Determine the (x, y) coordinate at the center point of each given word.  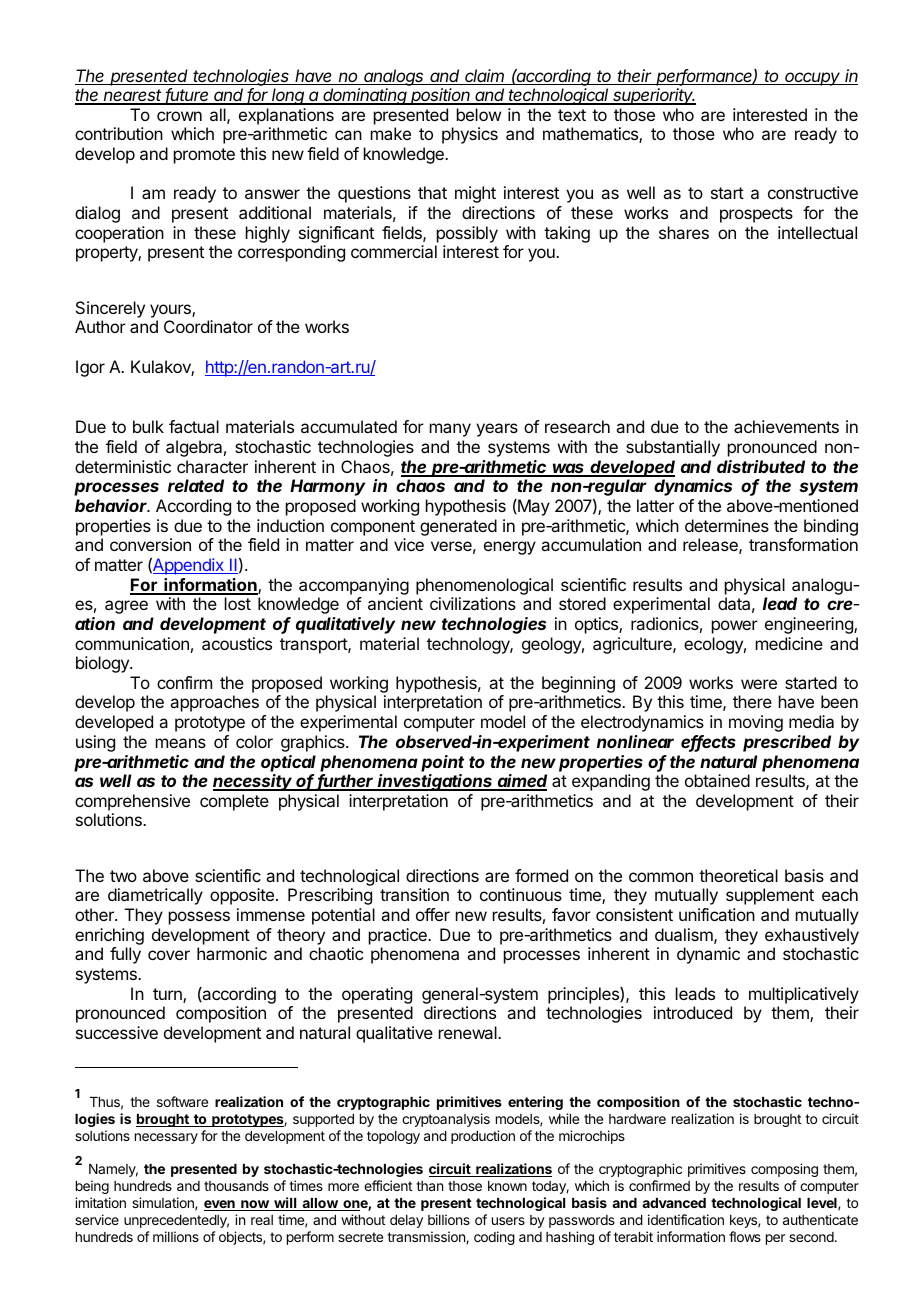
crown (179, 116)
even (220, 1205)
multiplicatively (804, 995)
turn (168, 995)
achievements (786, 426)
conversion (150, 544)
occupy (813, 79)
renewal (469, 1032)
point (442, 763)
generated (458, 527)
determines (727, 525)
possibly (467, 234)
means (181, 743)
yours (171, 311)
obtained (717, 780)
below (479, 114)
